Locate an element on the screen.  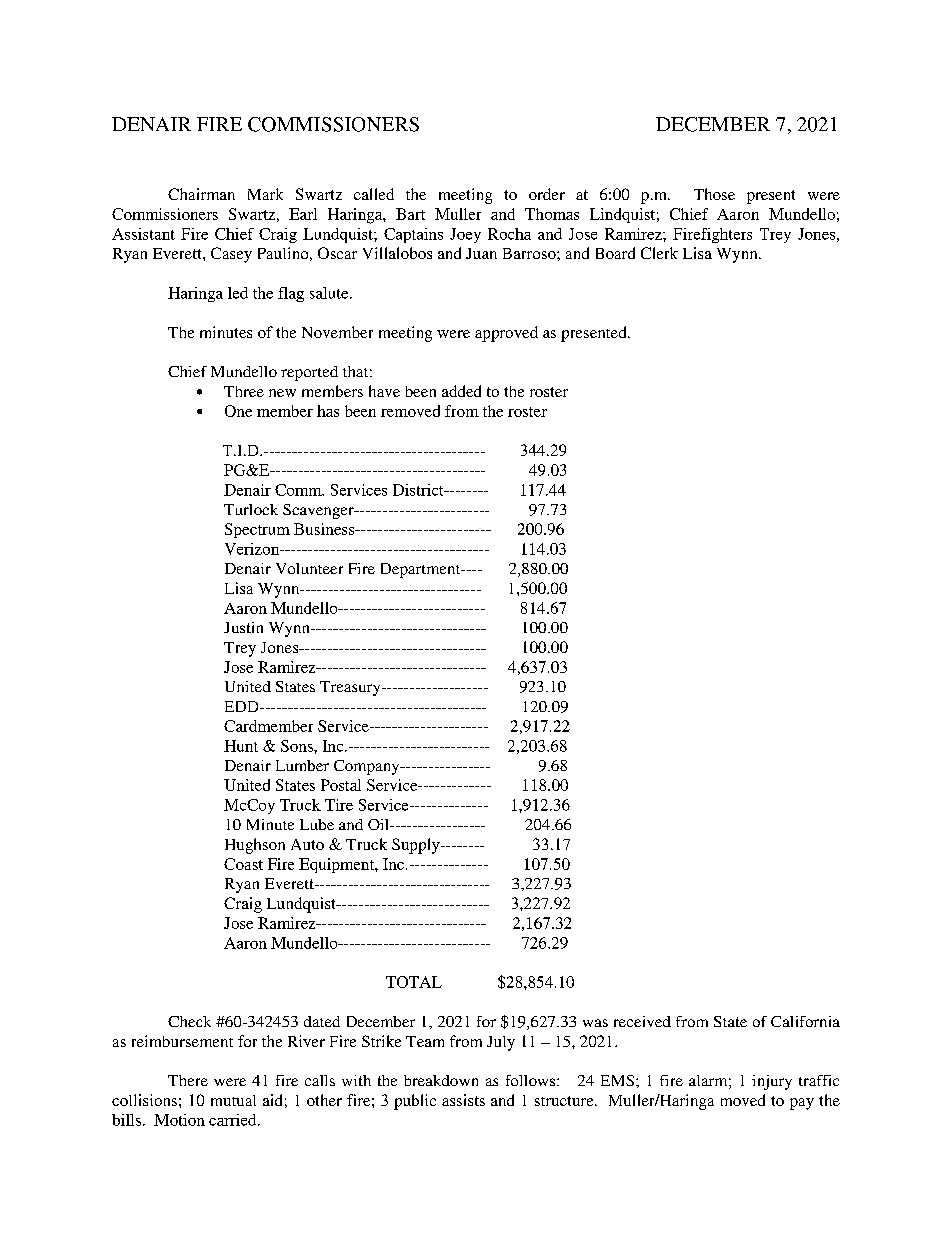
injury is located at coordinates (772, 1082).
